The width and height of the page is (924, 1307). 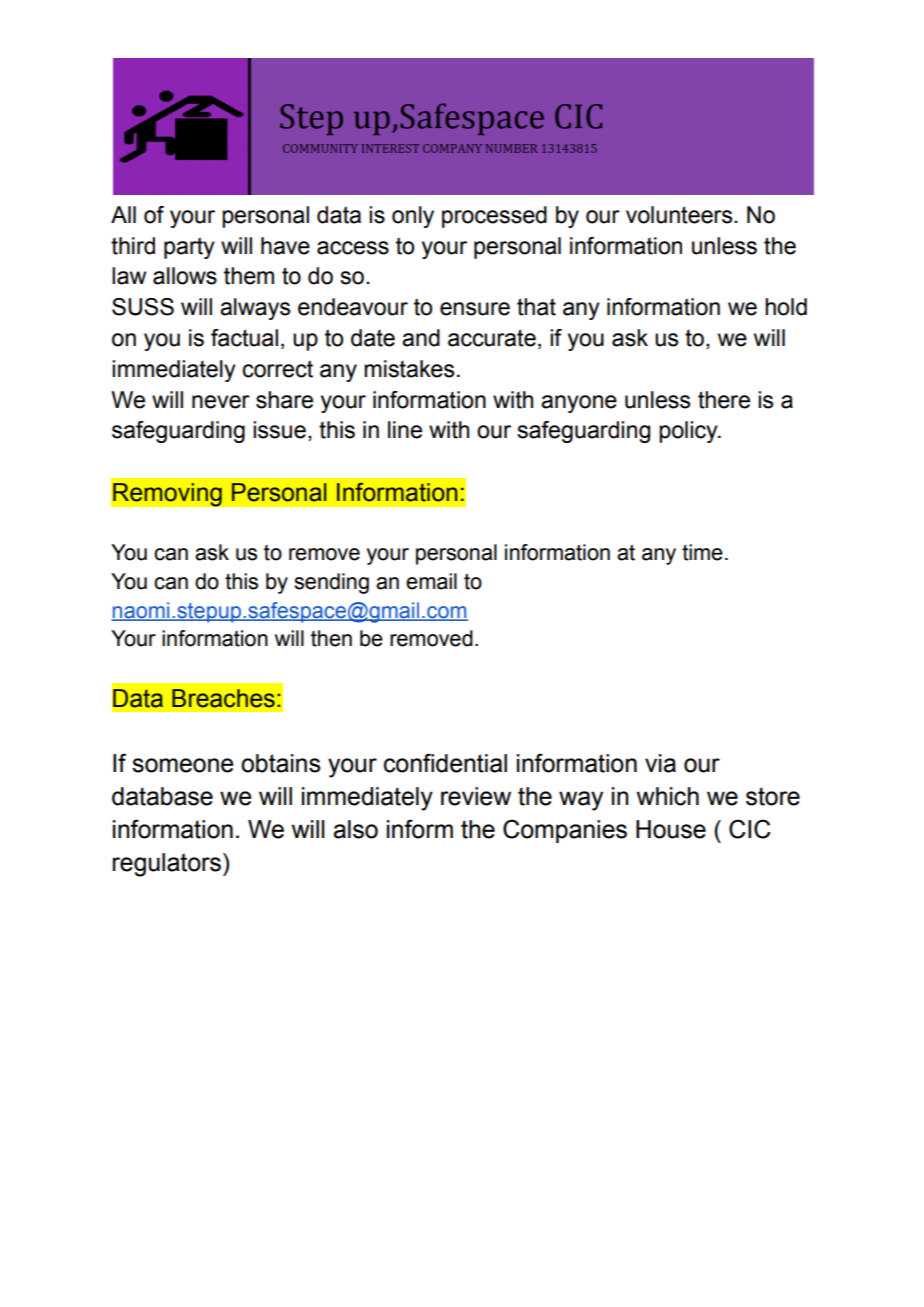 What do you see at coordinates (445, 763) in the page?
I see `confidential` at bounding box center [445, 763].
